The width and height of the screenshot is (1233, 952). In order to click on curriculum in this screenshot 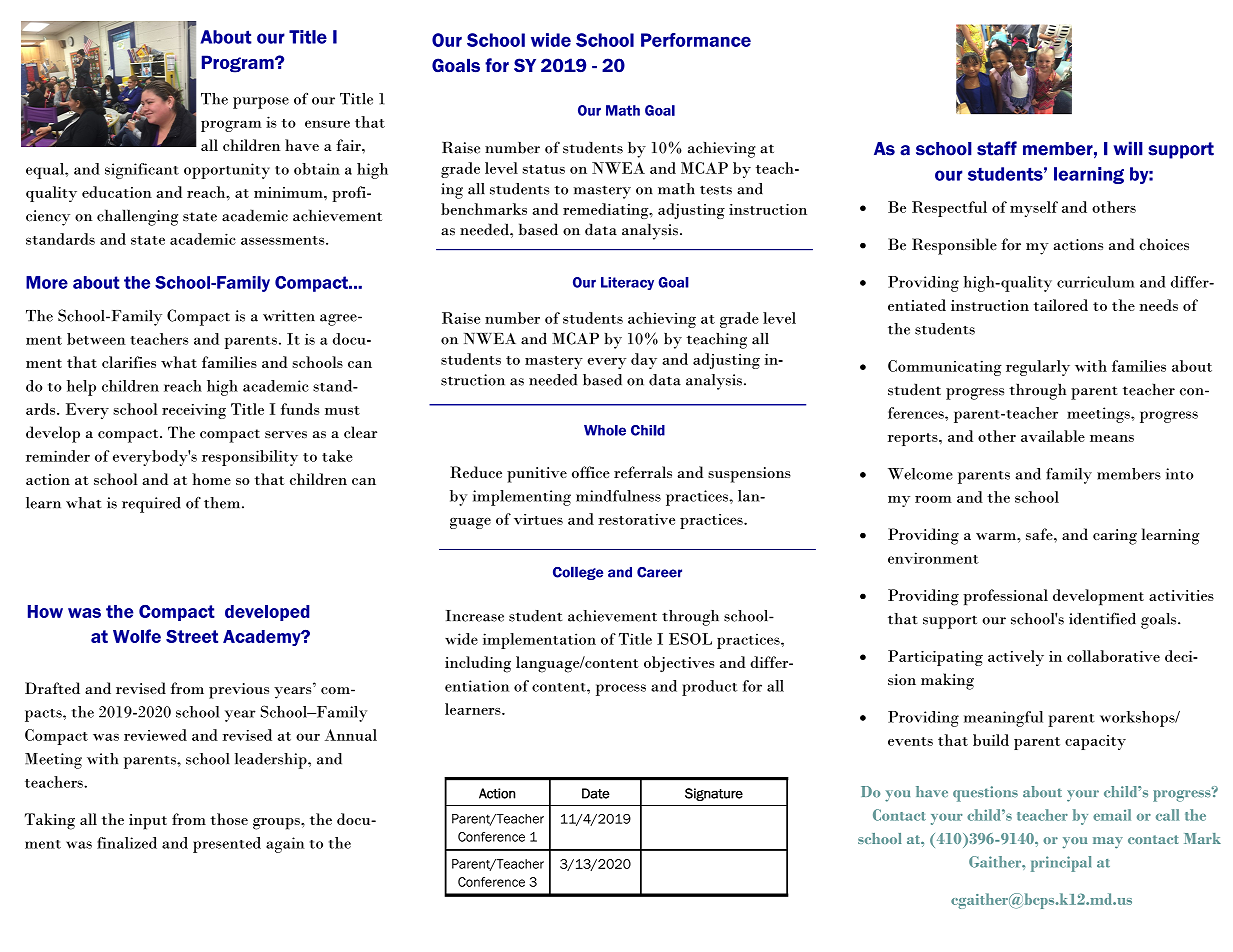, I will do `click(1095, 282)`.
